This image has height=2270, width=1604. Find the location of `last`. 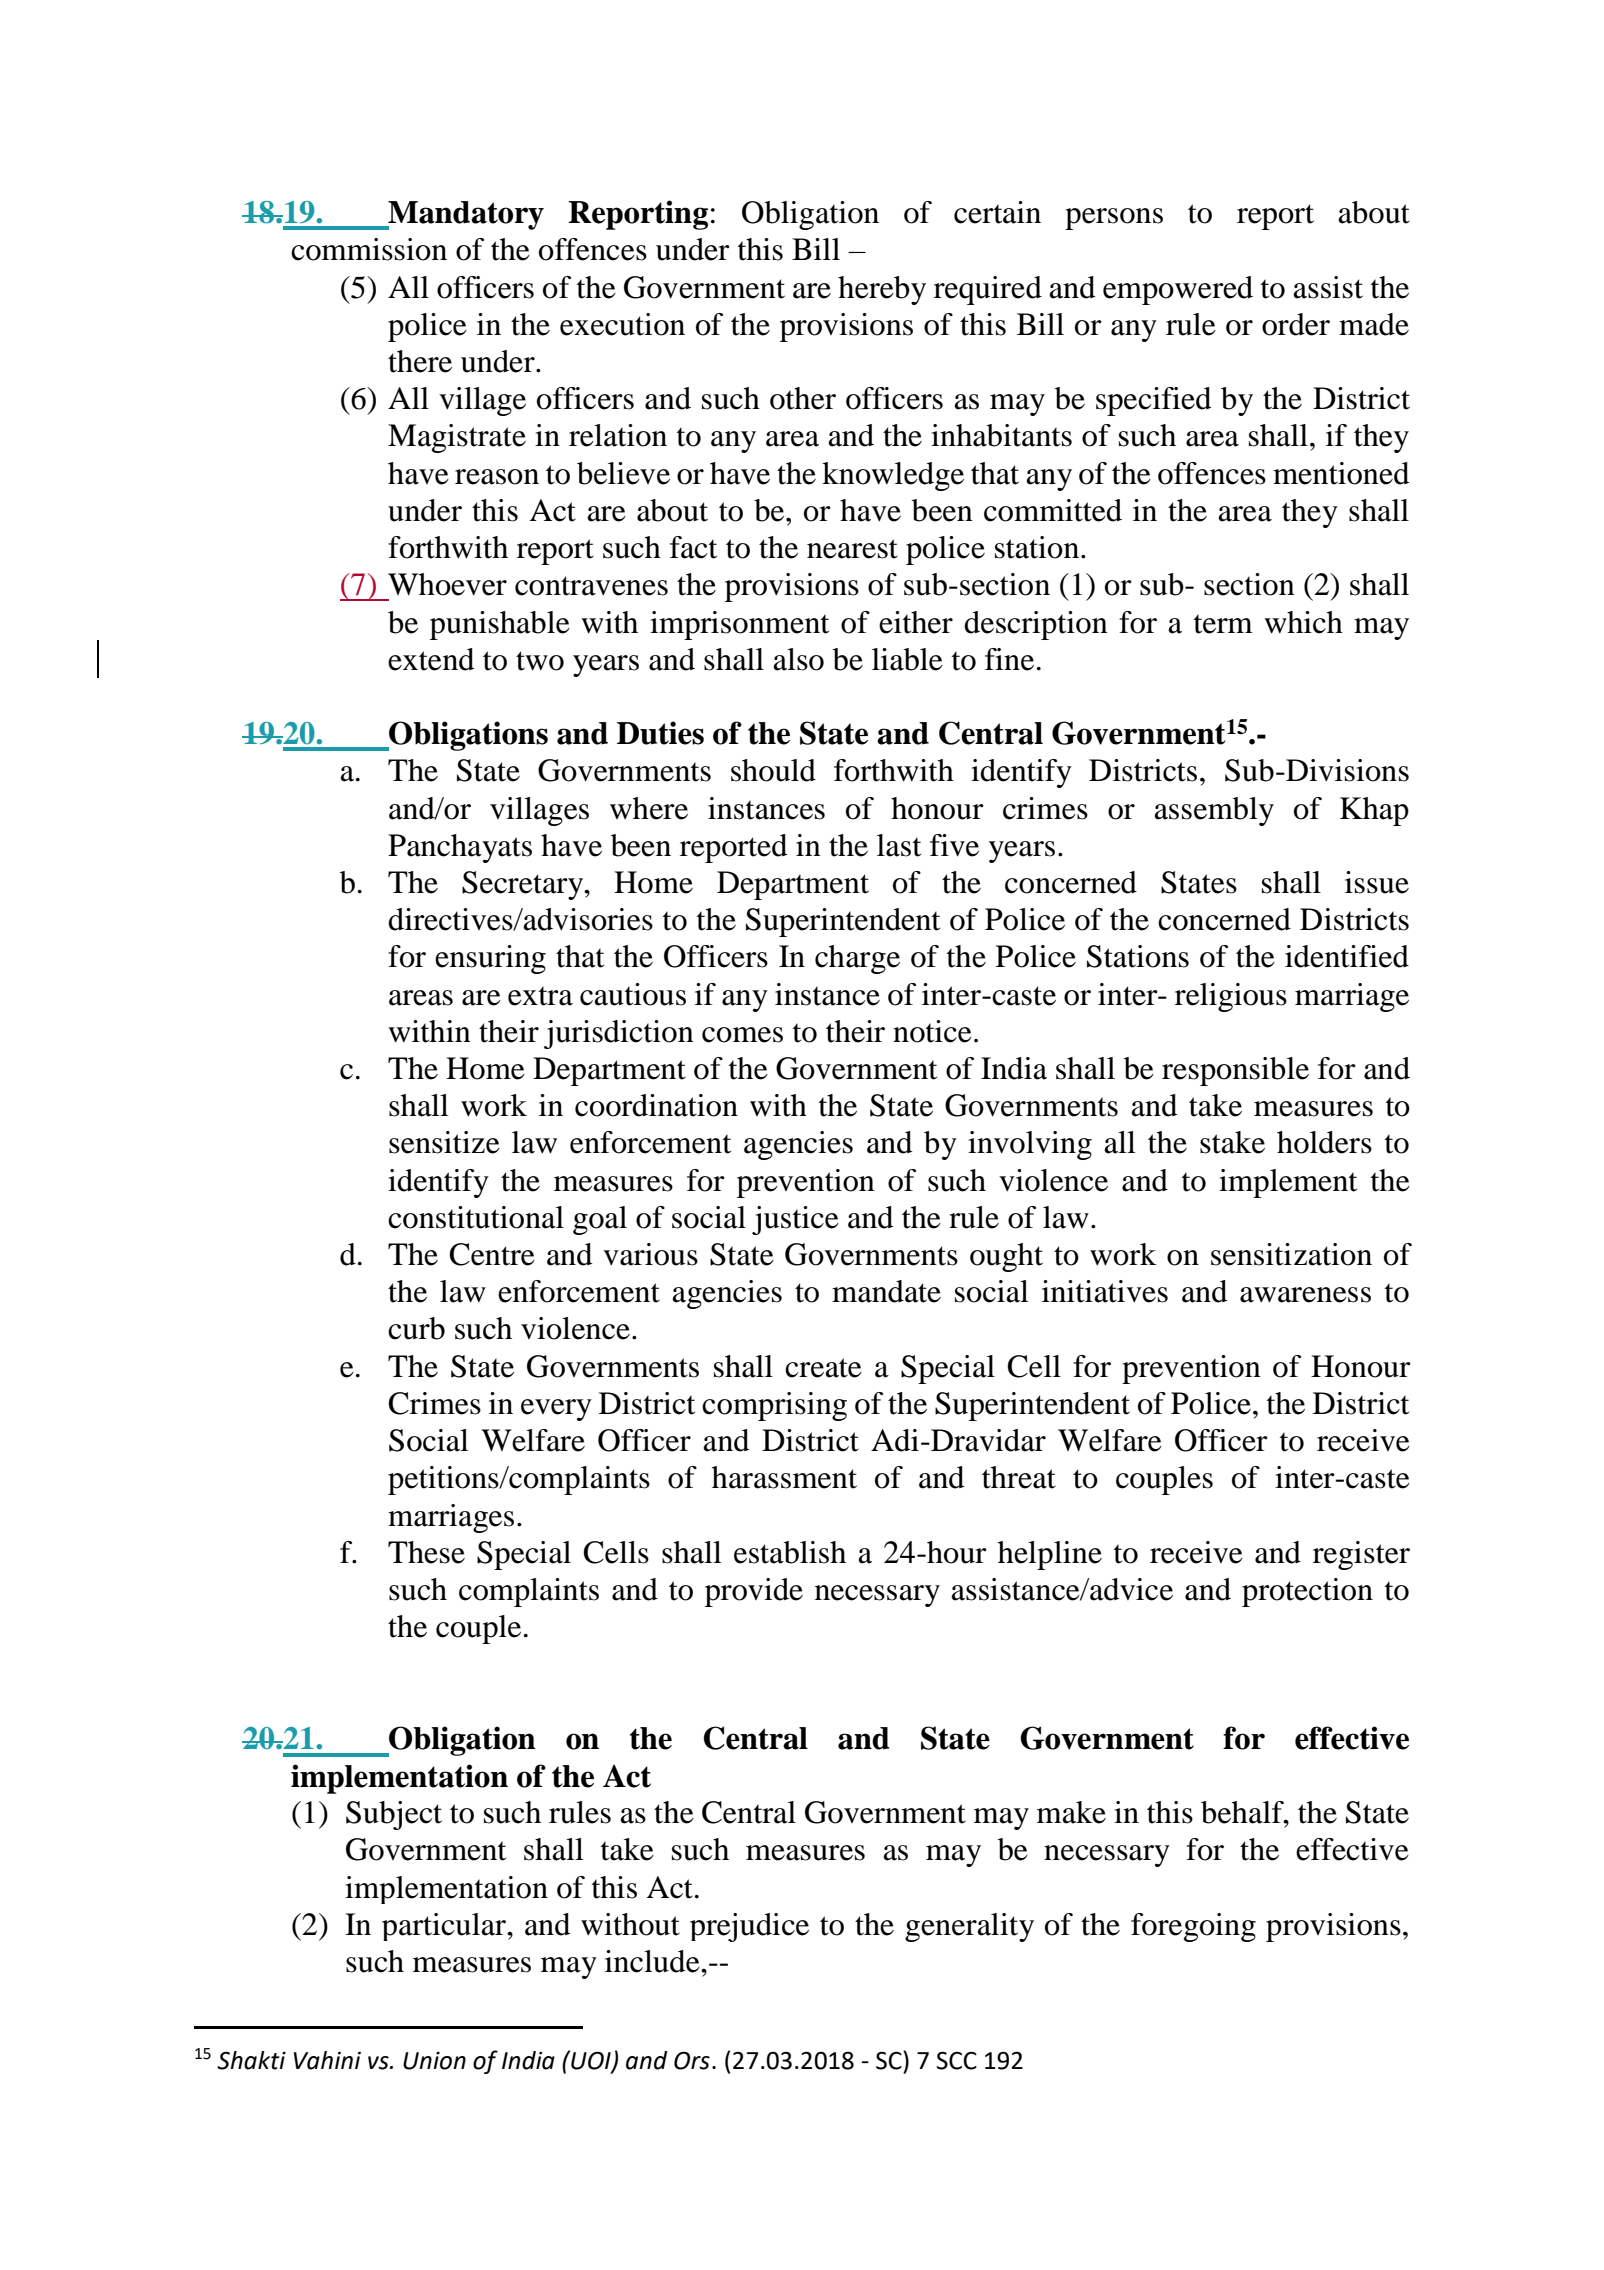

last is located at coordinates (899, 845).
